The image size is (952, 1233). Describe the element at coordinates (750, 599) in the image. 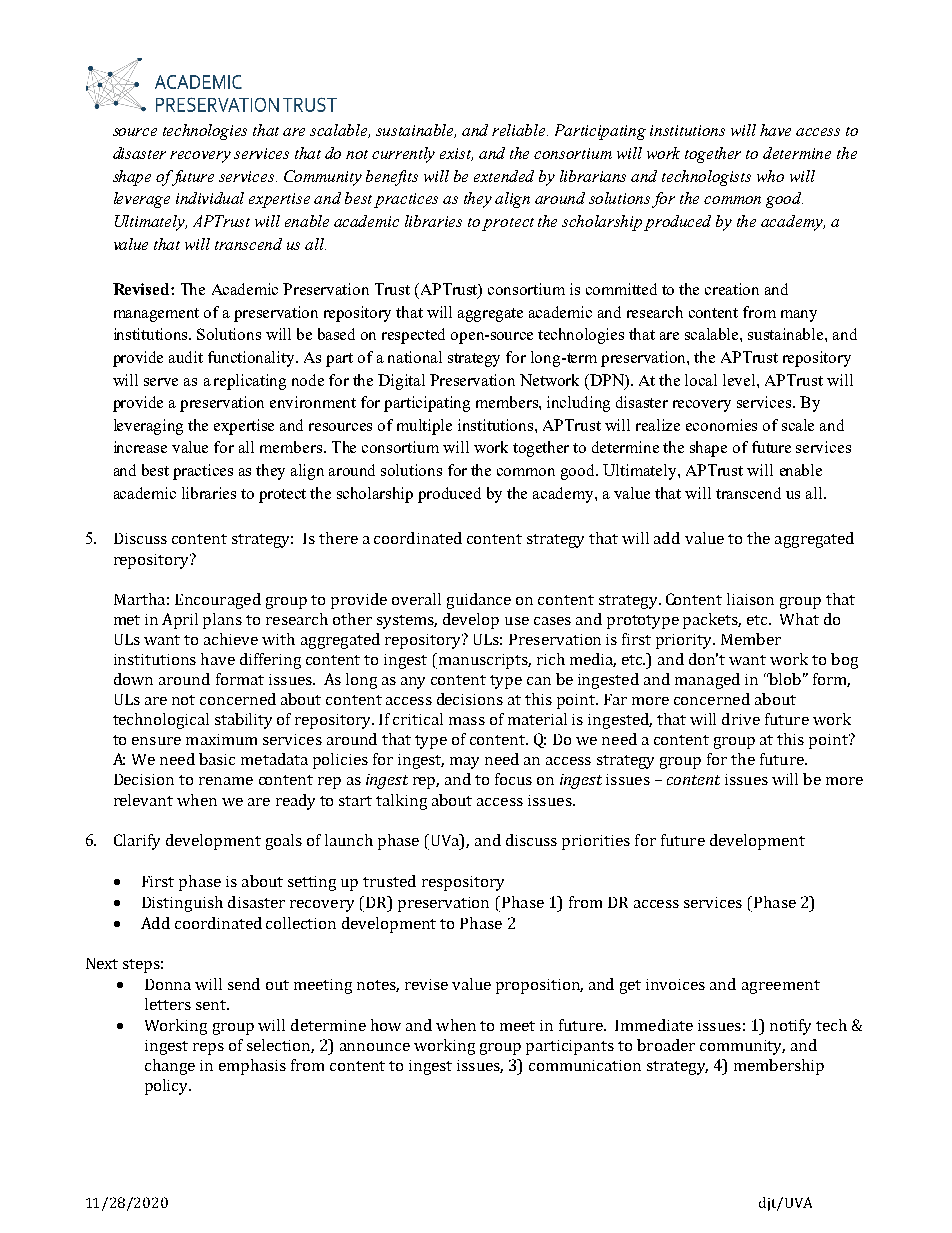

I see `liaison` at that location.
